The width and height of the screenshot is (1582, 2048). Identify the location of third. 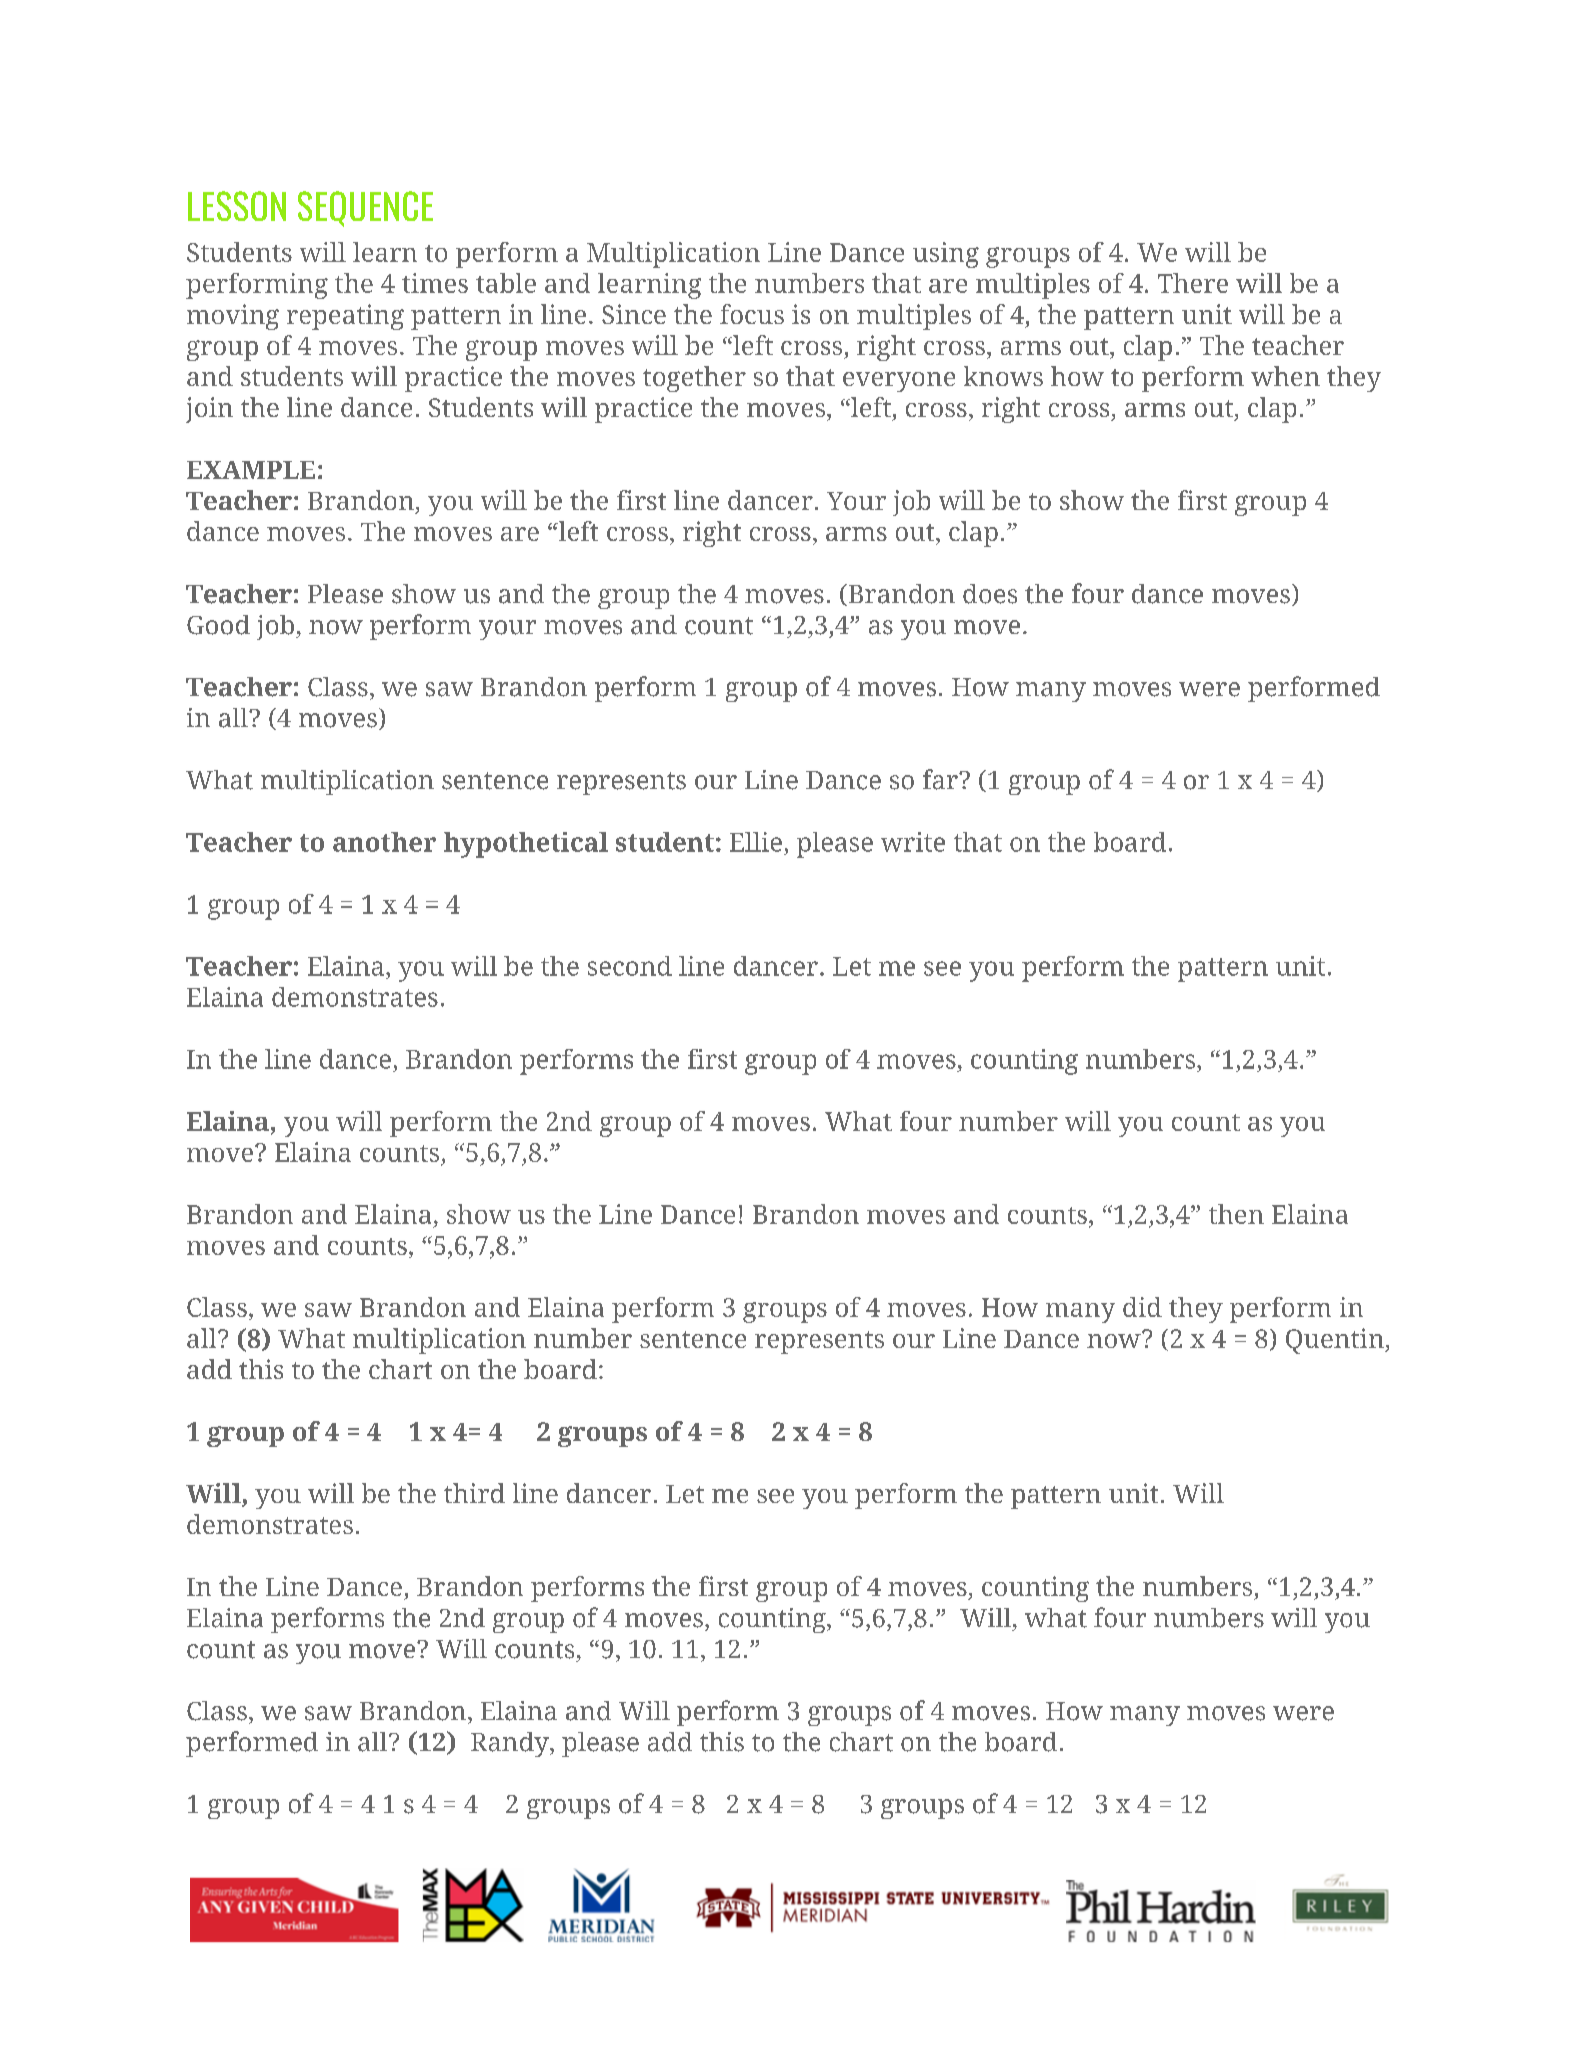
(474, 1493).
